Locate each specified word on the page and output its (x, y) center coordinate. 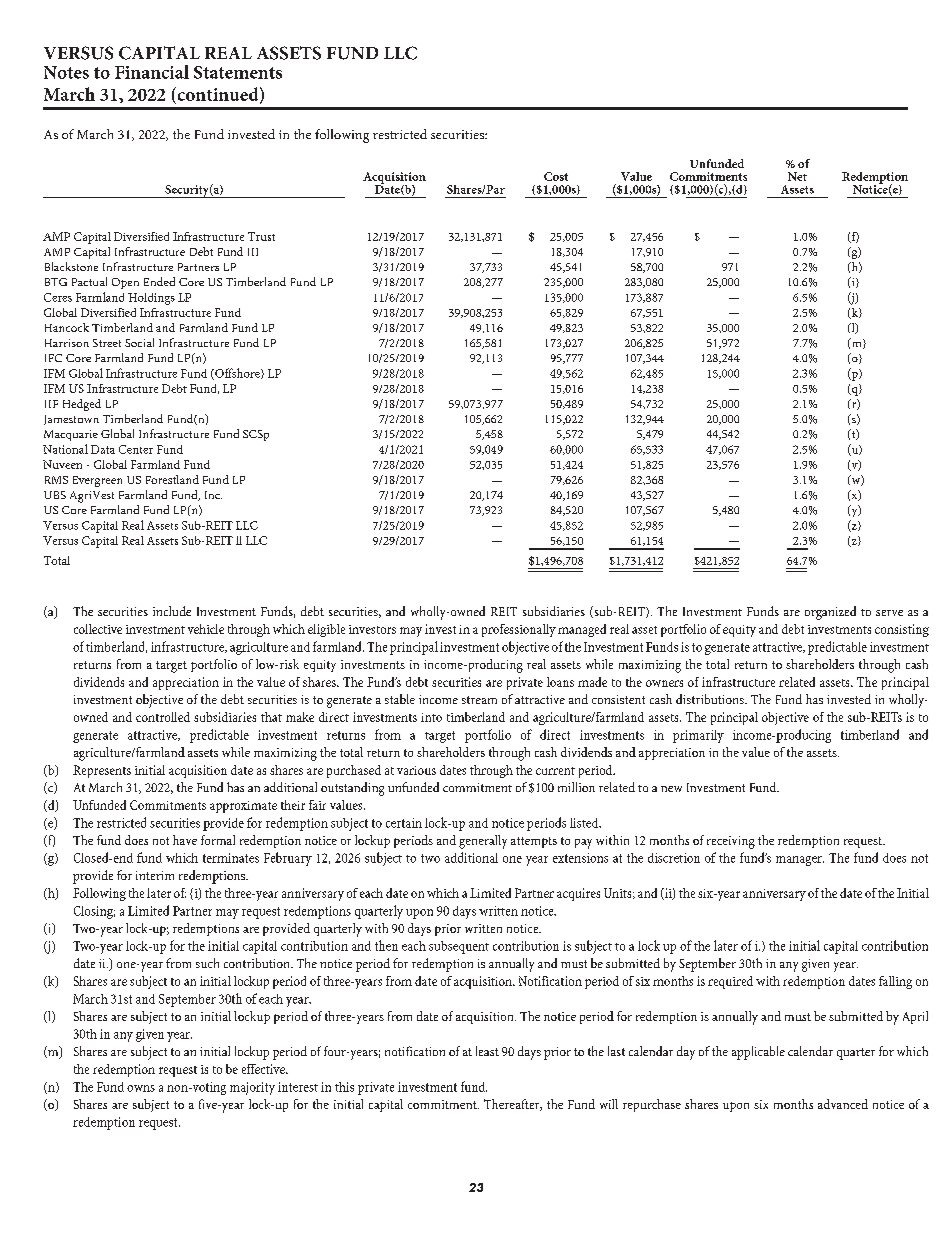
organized (830, 613)
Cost (556, 176)
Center (136, 449)
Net (797, 176)
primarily (698, 736)
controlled (163, 717)
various (416, 770)
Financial (152, 72)
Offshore (237, 374)
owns (141, 1088)
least (487, 1051)
